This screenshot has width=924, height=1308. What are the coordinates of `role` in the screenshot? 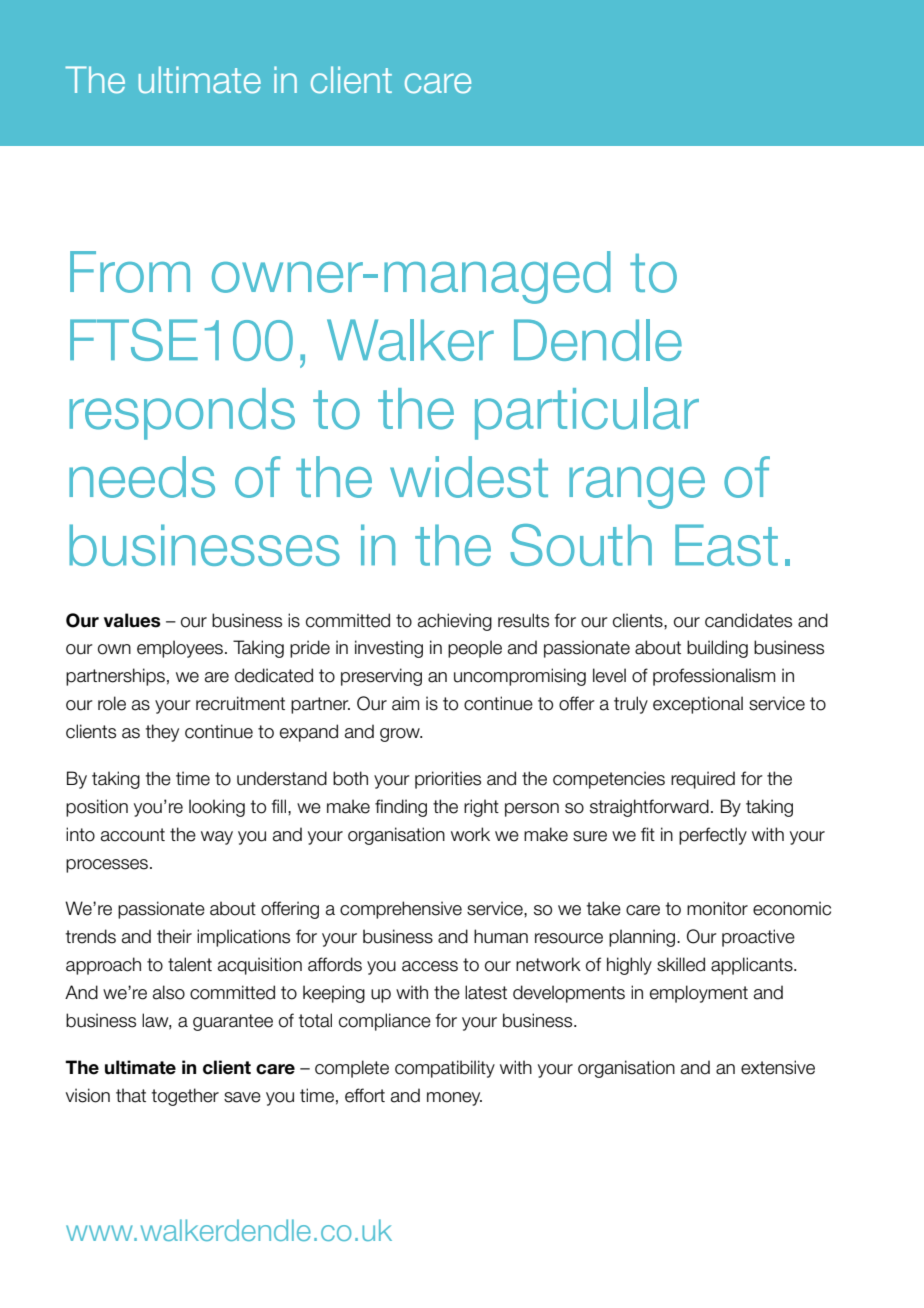 It's located at (112, 703).
